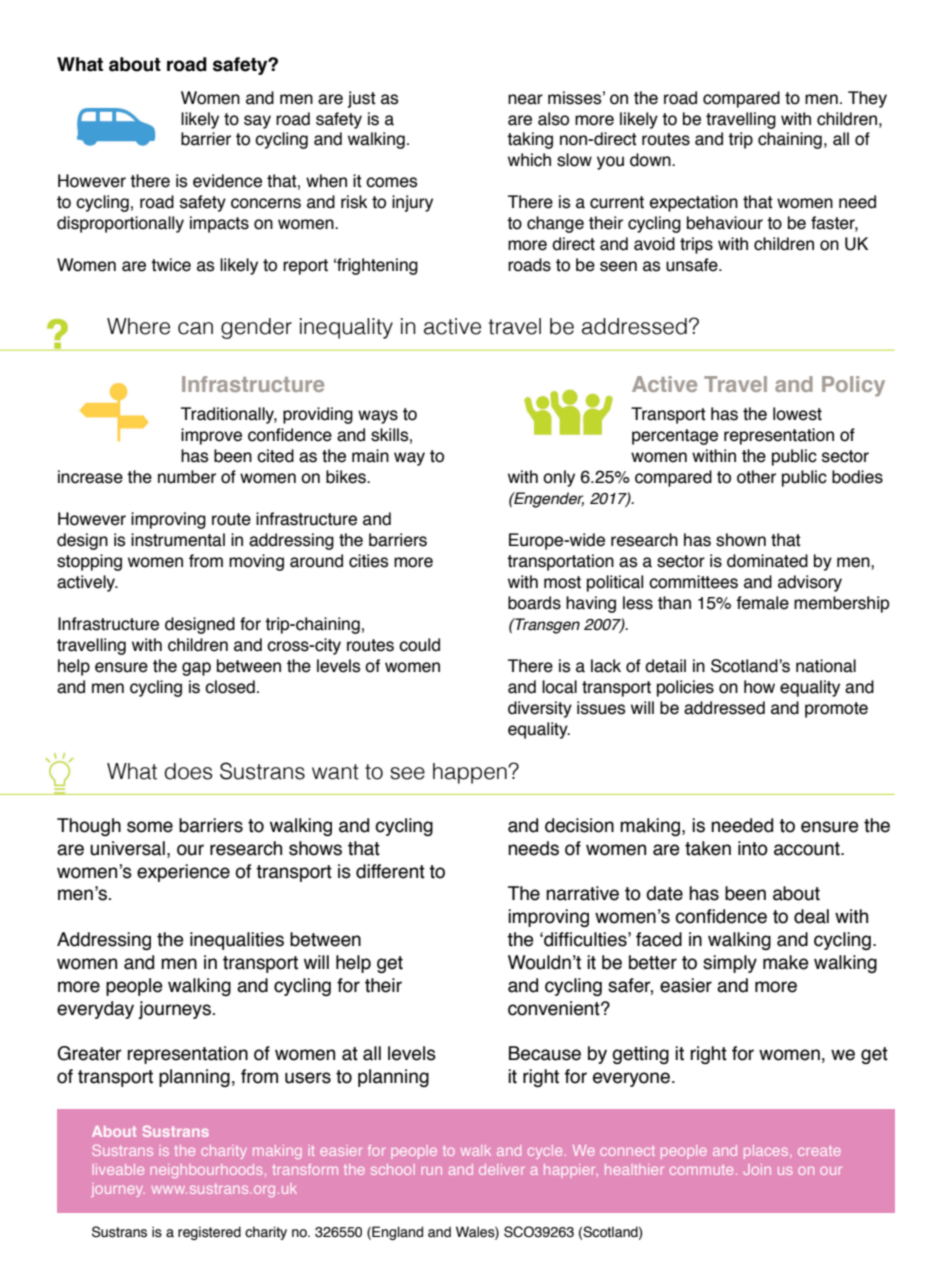 Image resolution: width=952 pixels, height=1270 pixels. I want to click on neighbourhoods, so click(206, 1171).
